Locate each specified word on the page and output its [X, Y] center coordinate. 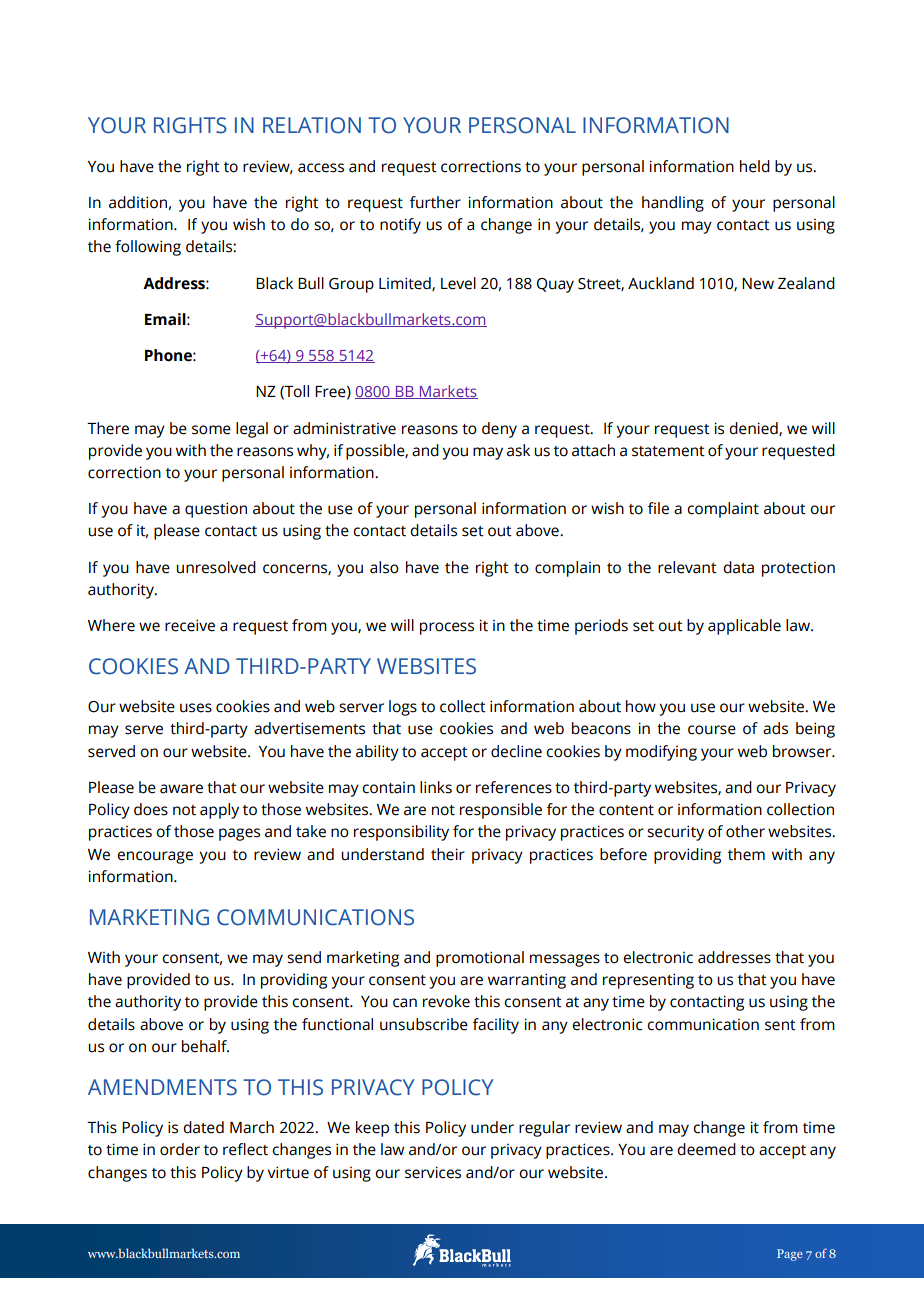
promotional [480, 959]
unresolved [216, 567]
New [758, 284]
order [180, 1149]
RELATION [312, 125]
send [304, 957]
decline [516, 751]
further [435, 202]
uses [196, 708]
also [384, 567]
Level [458, 283]
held [755, 166]
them [746, 854]
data [738, 567]
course [712, 730]
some [211, 430]
